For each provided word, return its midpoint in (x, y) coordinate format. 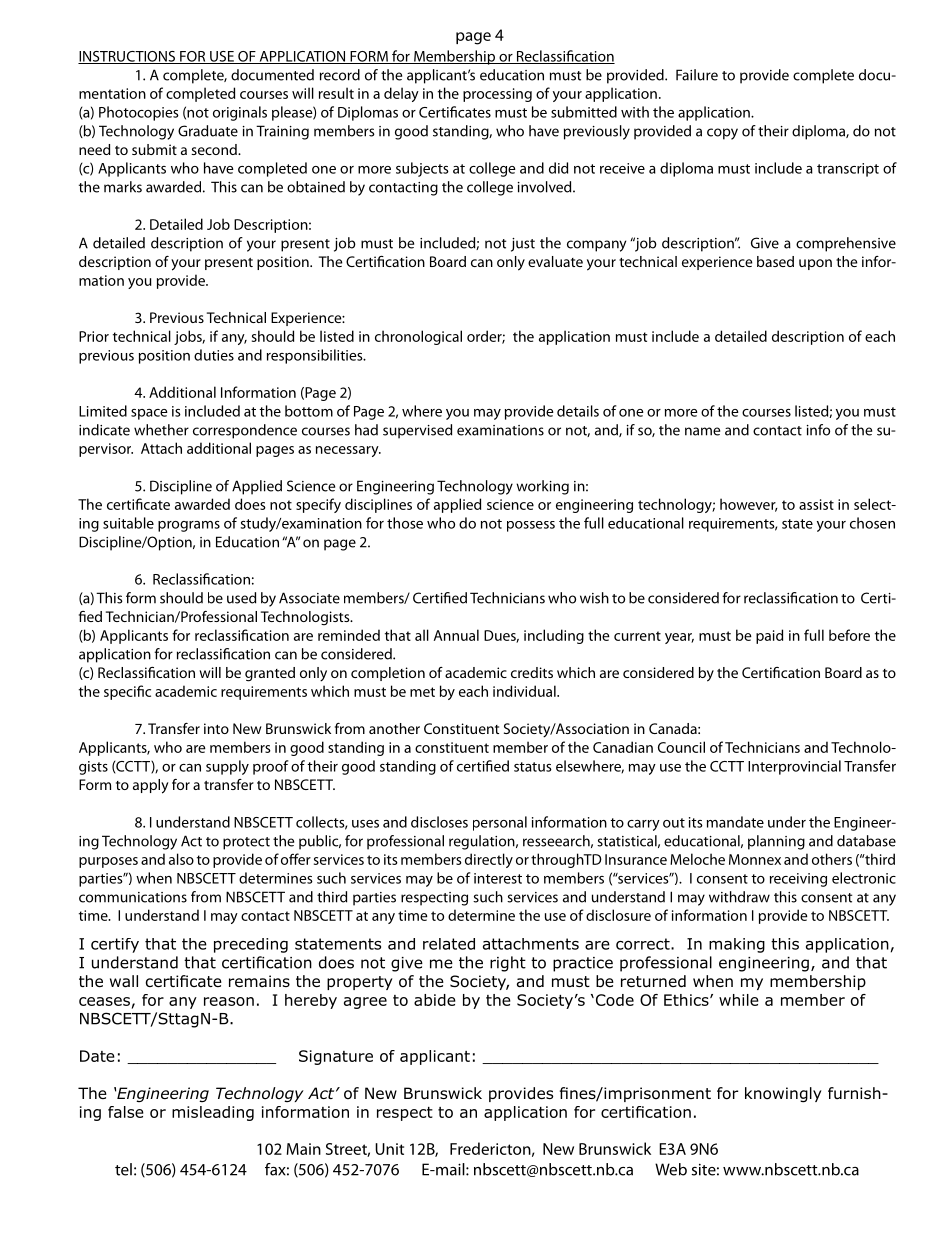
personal (500, 823)
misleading (213, 1113)
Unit (389, 1149)
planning (776, 842)
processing (497, 95)
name (702, 431)
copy (722, 134)
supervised (417, 431)
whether (161, 430)
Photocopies (139, 113)
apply (151, 786)
